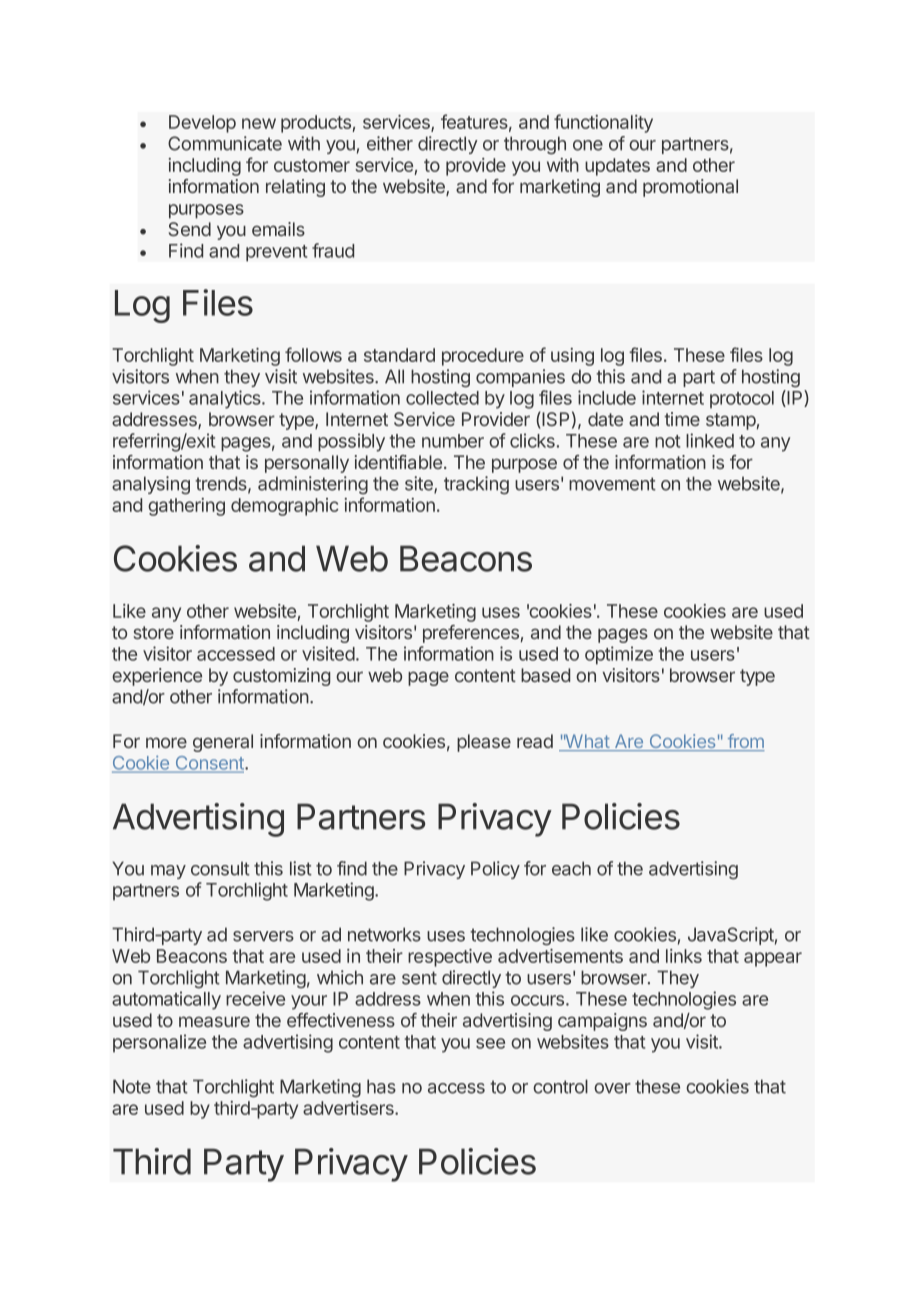 Image resolution: width=924 pixels, height=1307 pixels. What do you see at coordinates (490, 1043) in the screenshot?
I see `see` at bounding box center [490, 1043].
